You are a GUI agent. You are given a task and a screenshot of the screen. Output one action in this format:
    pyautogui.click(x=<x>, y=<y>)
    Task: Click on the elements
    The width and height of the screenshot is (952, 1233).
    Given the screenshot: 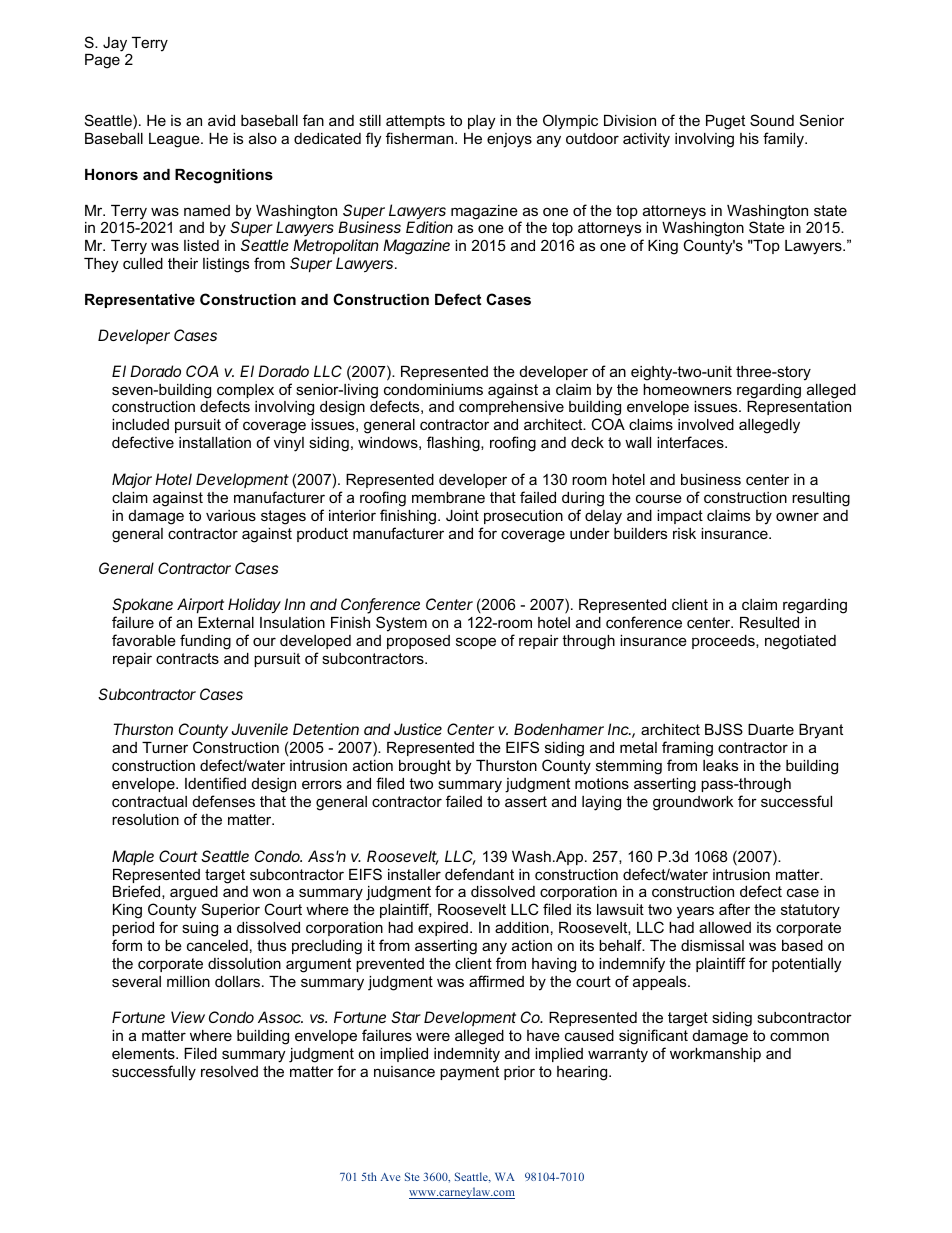 What is the action you would take?
    pyautogui.click(x=144, y=1053)
